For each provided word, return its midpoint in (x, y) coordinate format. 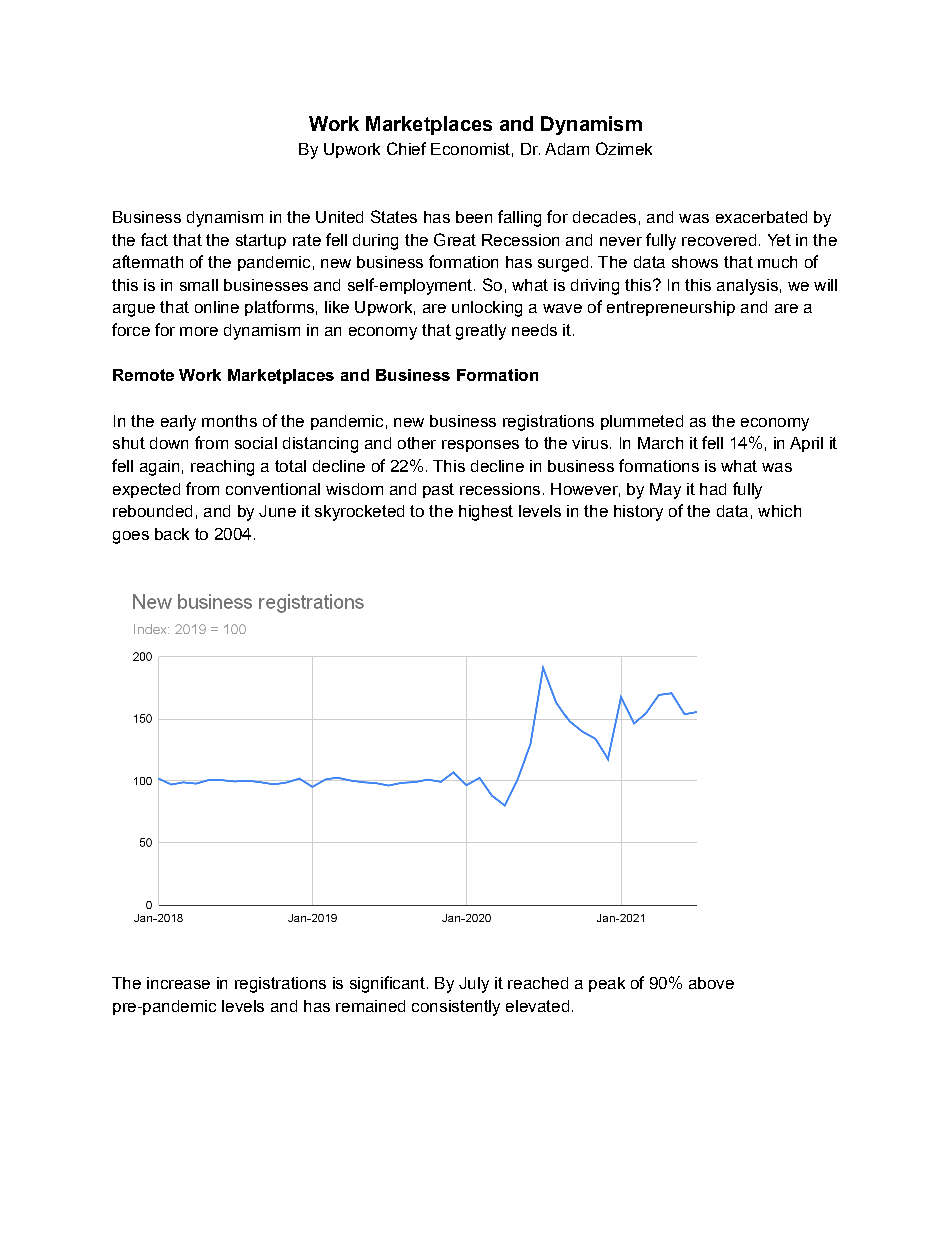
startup (261, 241)
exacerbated (761, 217)
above (711, 983)
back (172, 534)
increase (178, 983)
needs (534, 330)
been (474, 217)
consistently (456, 1008)
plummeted (642, 422)
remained (370, 1006)
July (474, 985)
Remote (143, 375)
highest (486, 513)
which (779, 511)
